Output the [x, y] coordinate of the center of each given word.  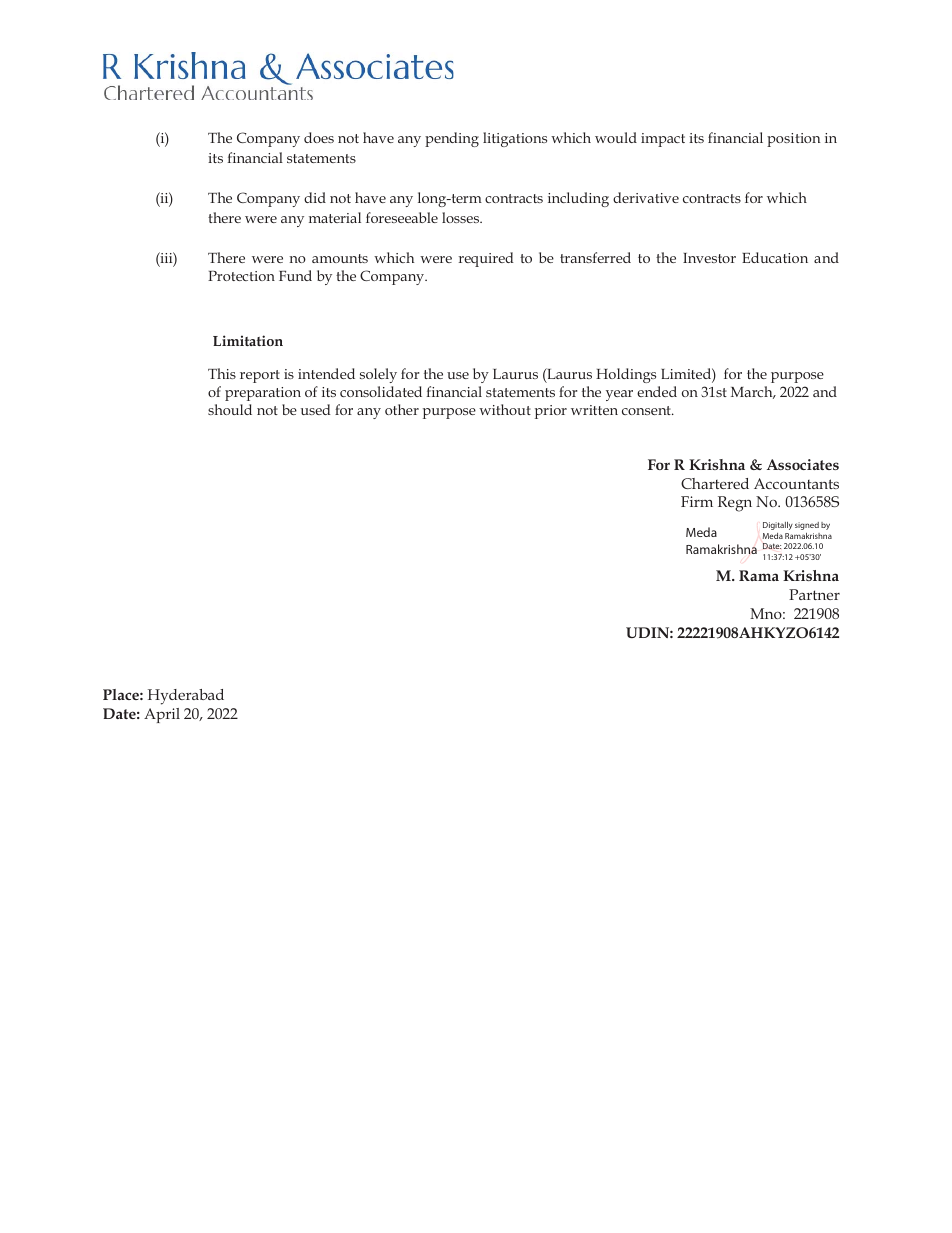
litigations [515, 139]
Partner [814, 594]
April [162, 715]
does [319, 137]
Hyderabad [186, 697]
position [793, 140]
